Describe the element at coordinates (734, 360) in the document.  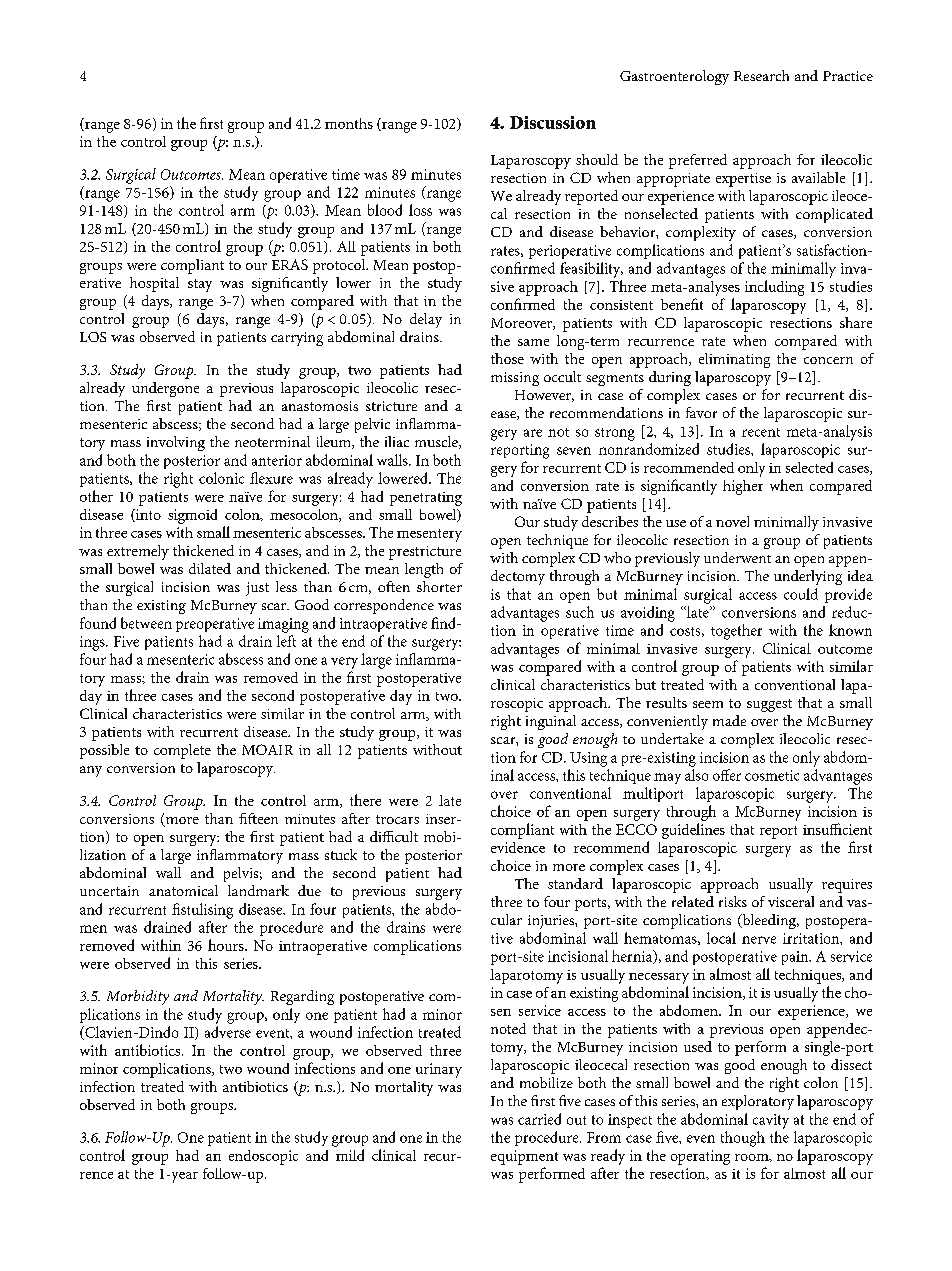
I see `eliminating` at that location.
